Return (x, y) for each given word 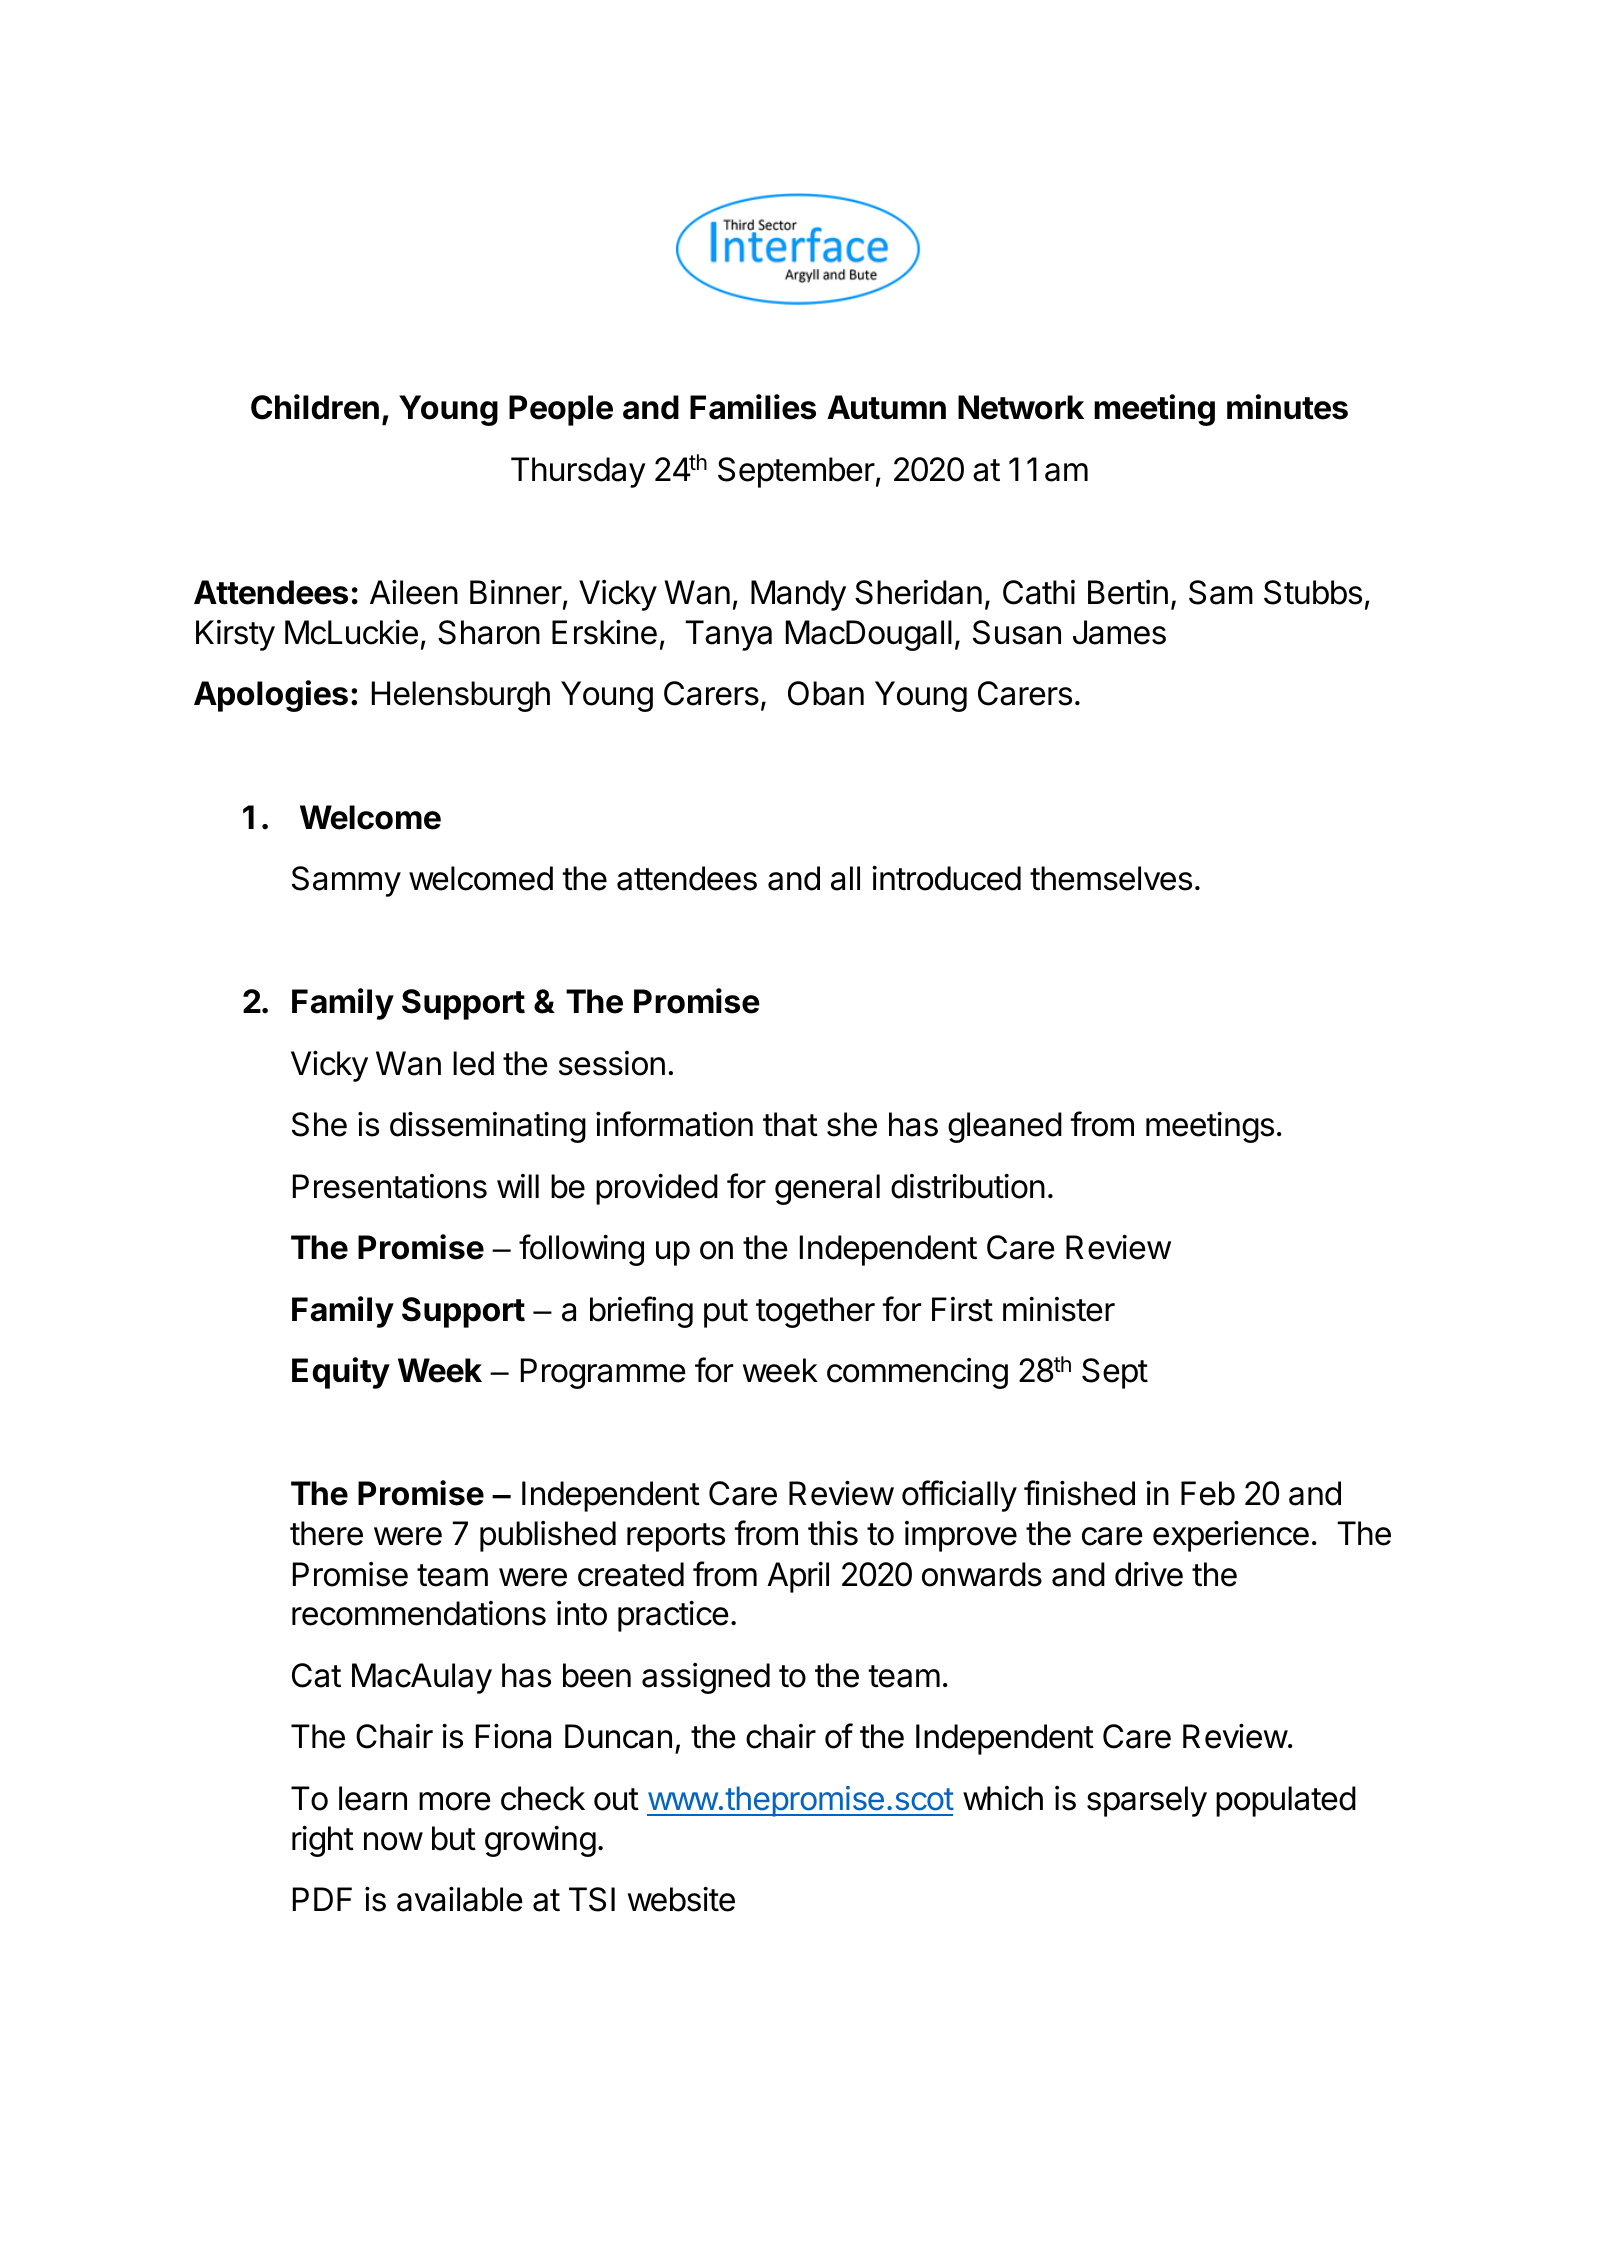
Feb (1208, 1493)
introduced (946, 878)
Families (753, 407)
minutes (1287, 407)
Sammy (346, 881)
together (815, 1312)
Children (315, 407)
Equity (341, 1373)
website (681, 1899)
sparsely (1147, 1801)
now (393, 1841)
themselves (1111, 878)
